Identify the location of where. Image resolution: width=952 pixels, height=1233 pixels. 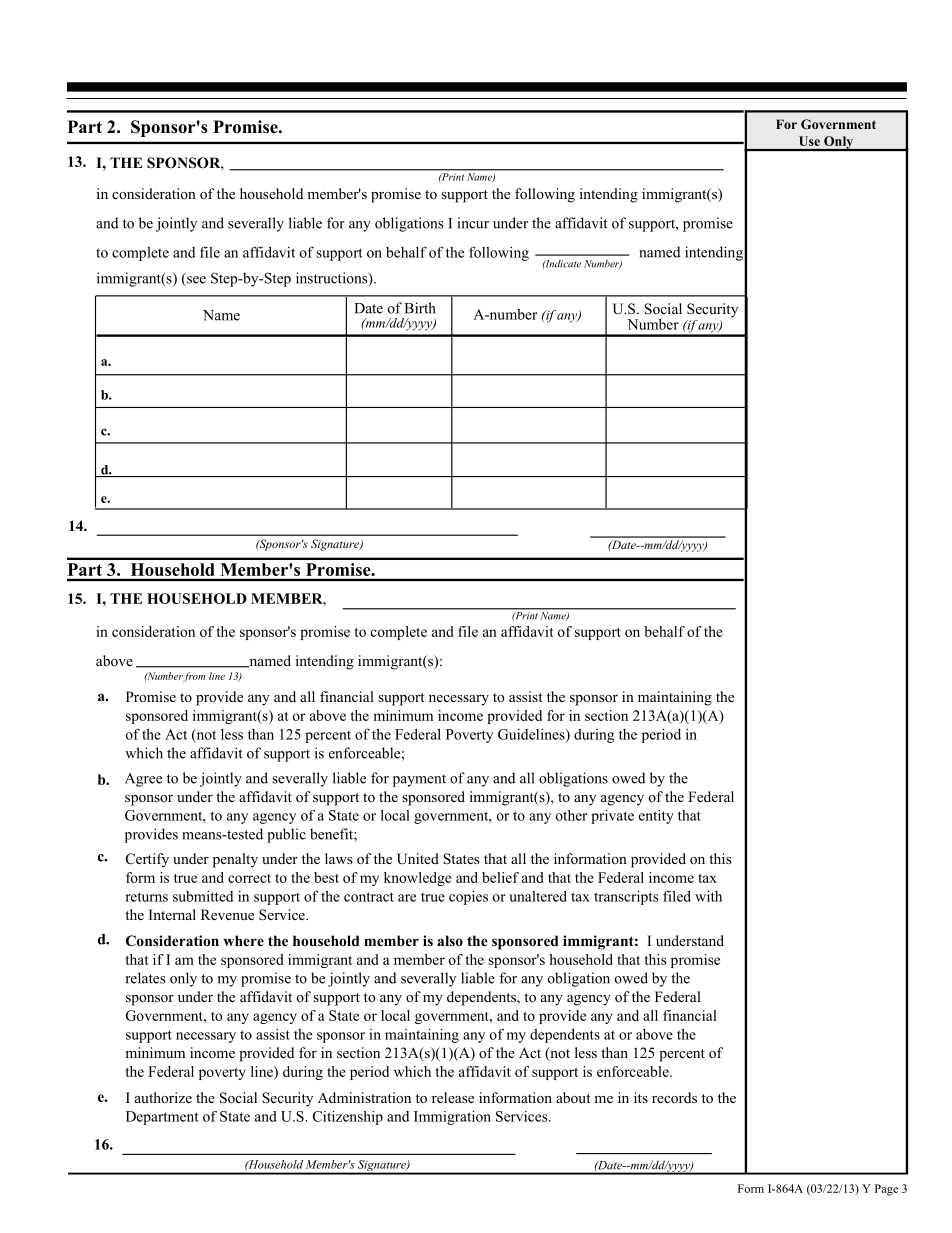
(243, 940).
